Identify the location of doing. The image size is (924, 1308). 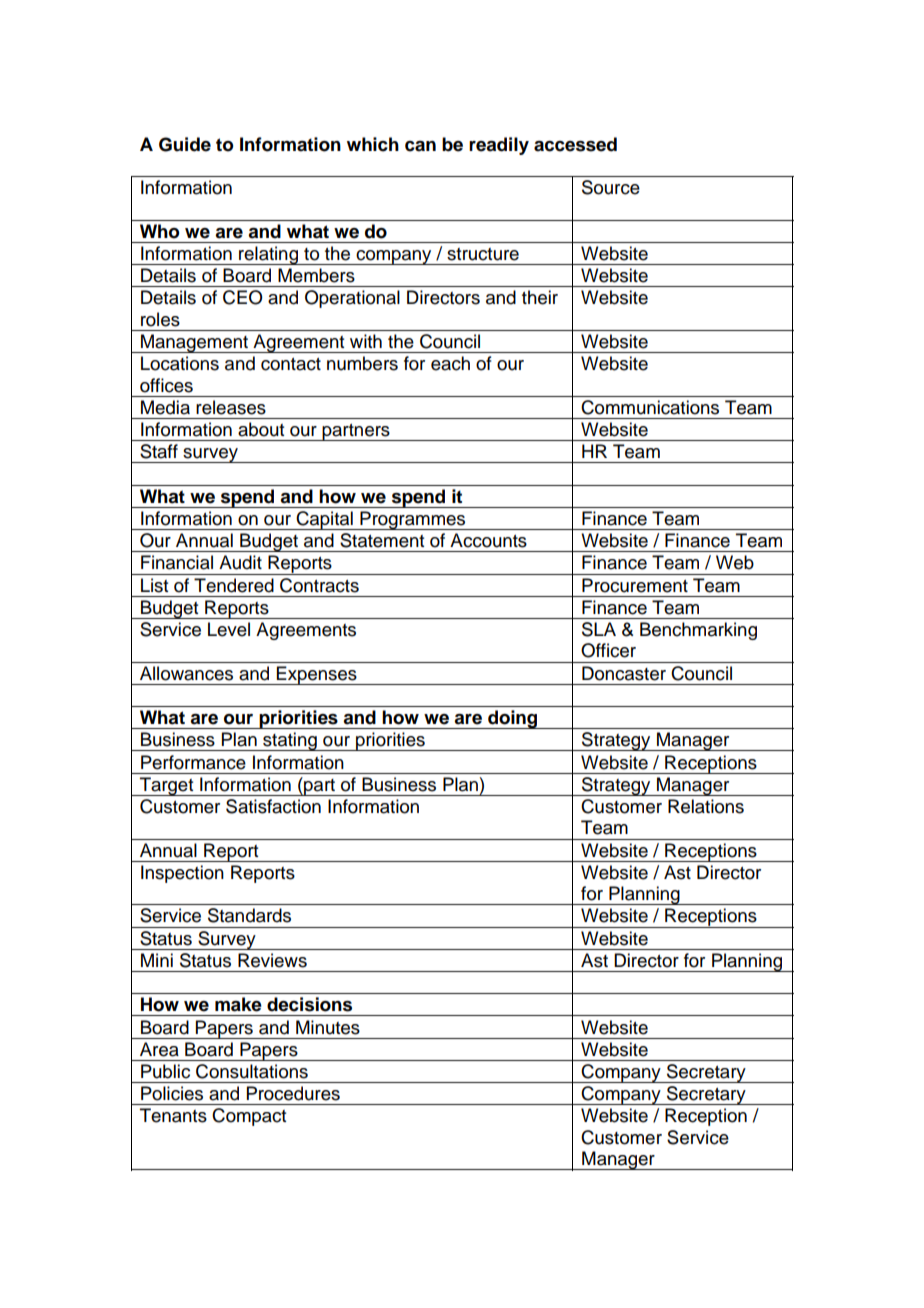
(513, 719).
